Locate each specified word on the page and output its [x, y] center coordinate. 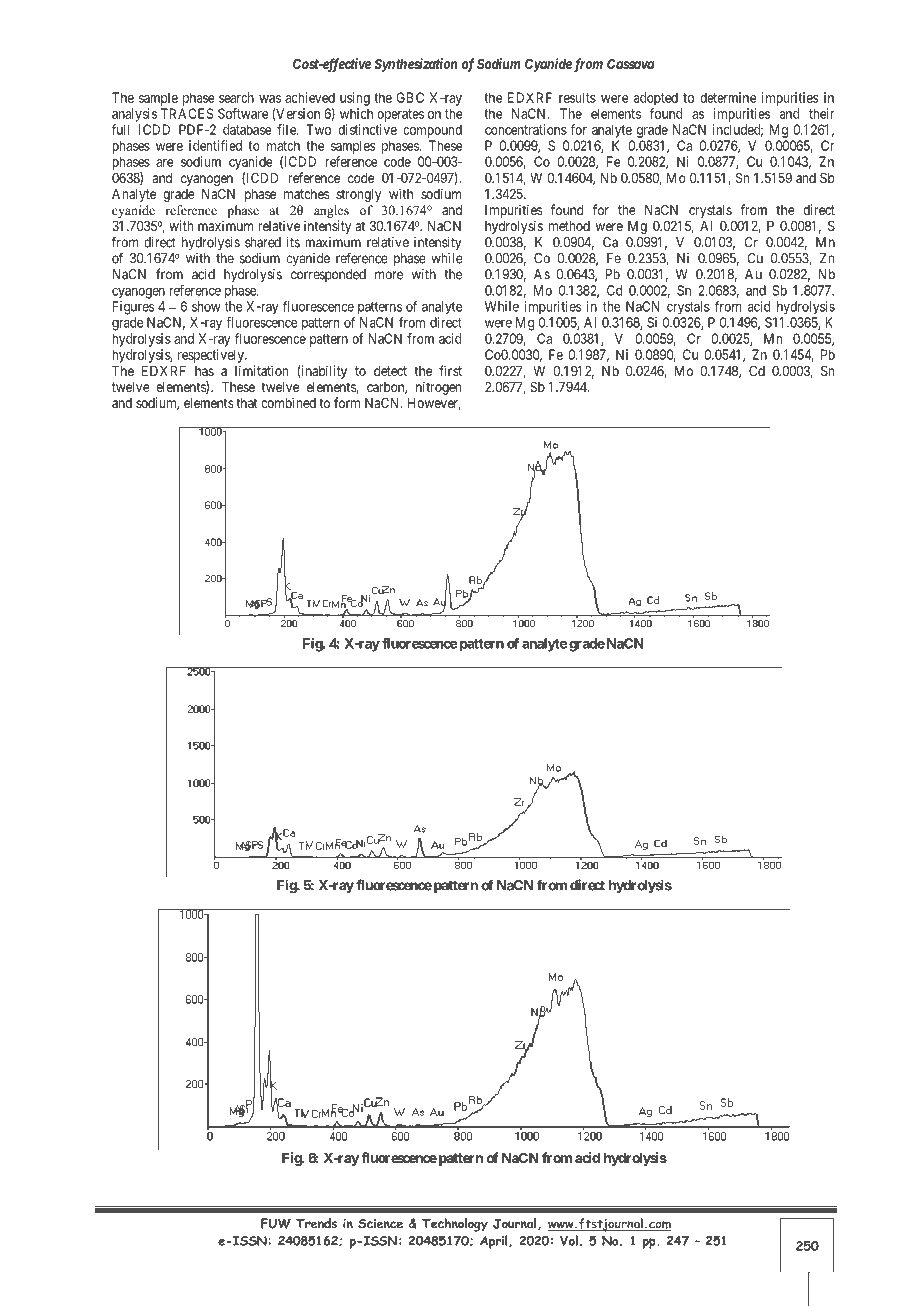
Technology [455, 1225]
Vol [569, 1240]
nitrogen [438, 388]
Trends [316, 1223]
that [247, 403]
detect [390, 371]
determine [728, 97]
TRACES [187, 113]
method [569, 226]
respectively [212, 356]
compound [432, 131]
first [450, 370]
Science [380, 1224]
